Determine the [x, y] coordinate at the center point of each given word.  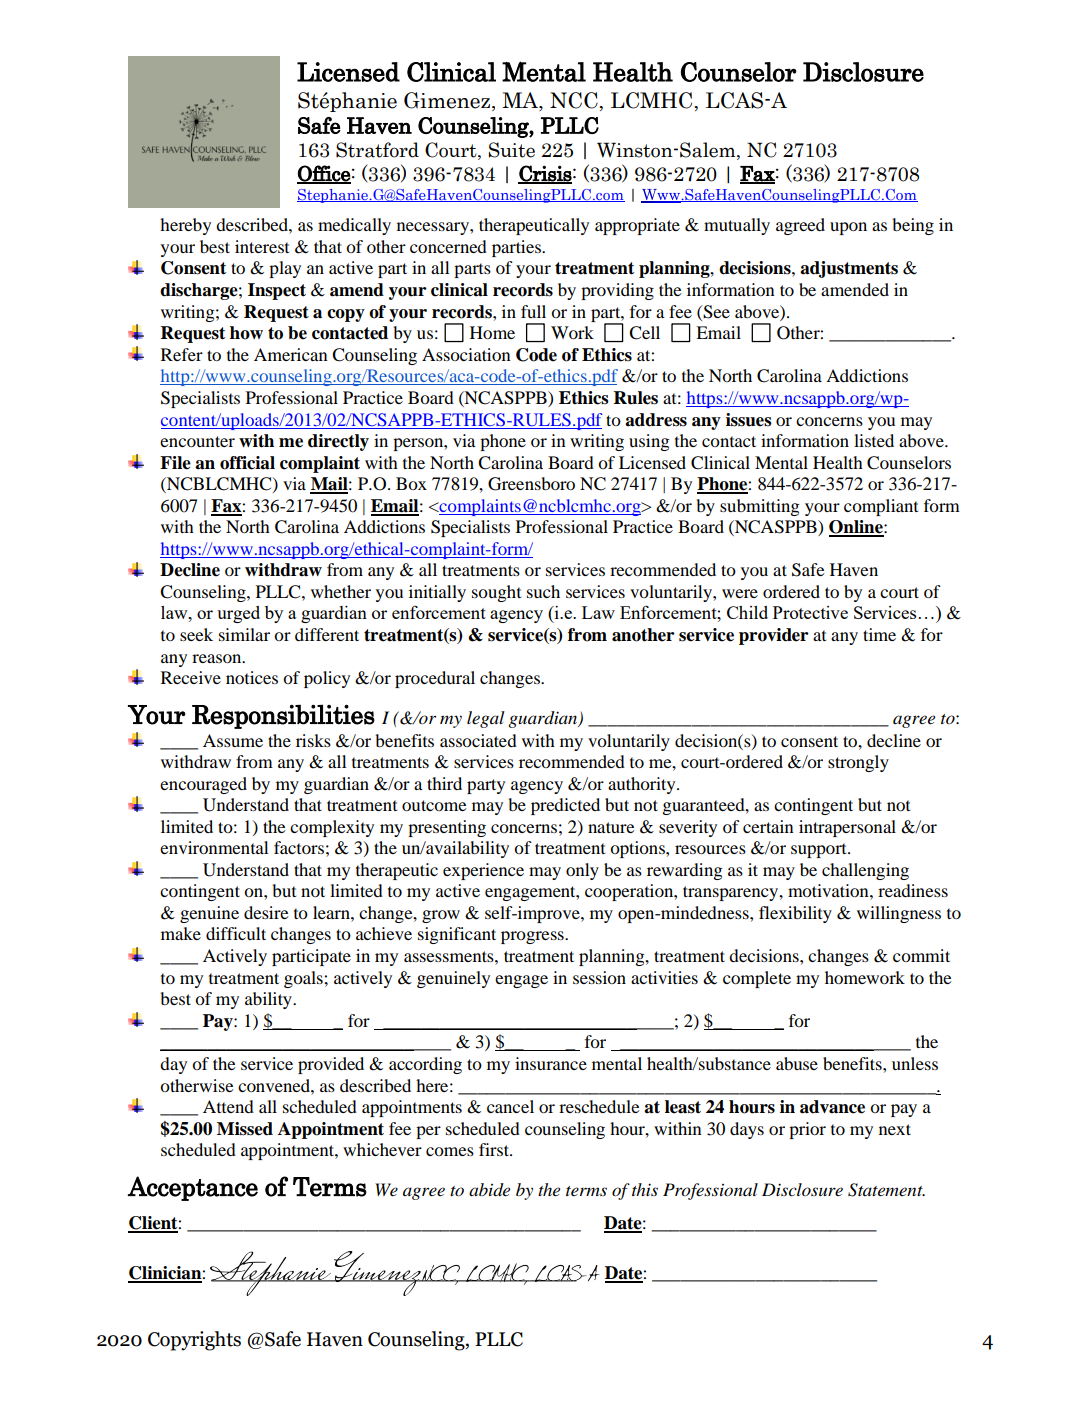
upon [848, 228]
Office [324, 174]
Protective [810, 612]
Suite [512, 150]
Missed [245, 1129]
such [543, 591]
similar [244, 634]
